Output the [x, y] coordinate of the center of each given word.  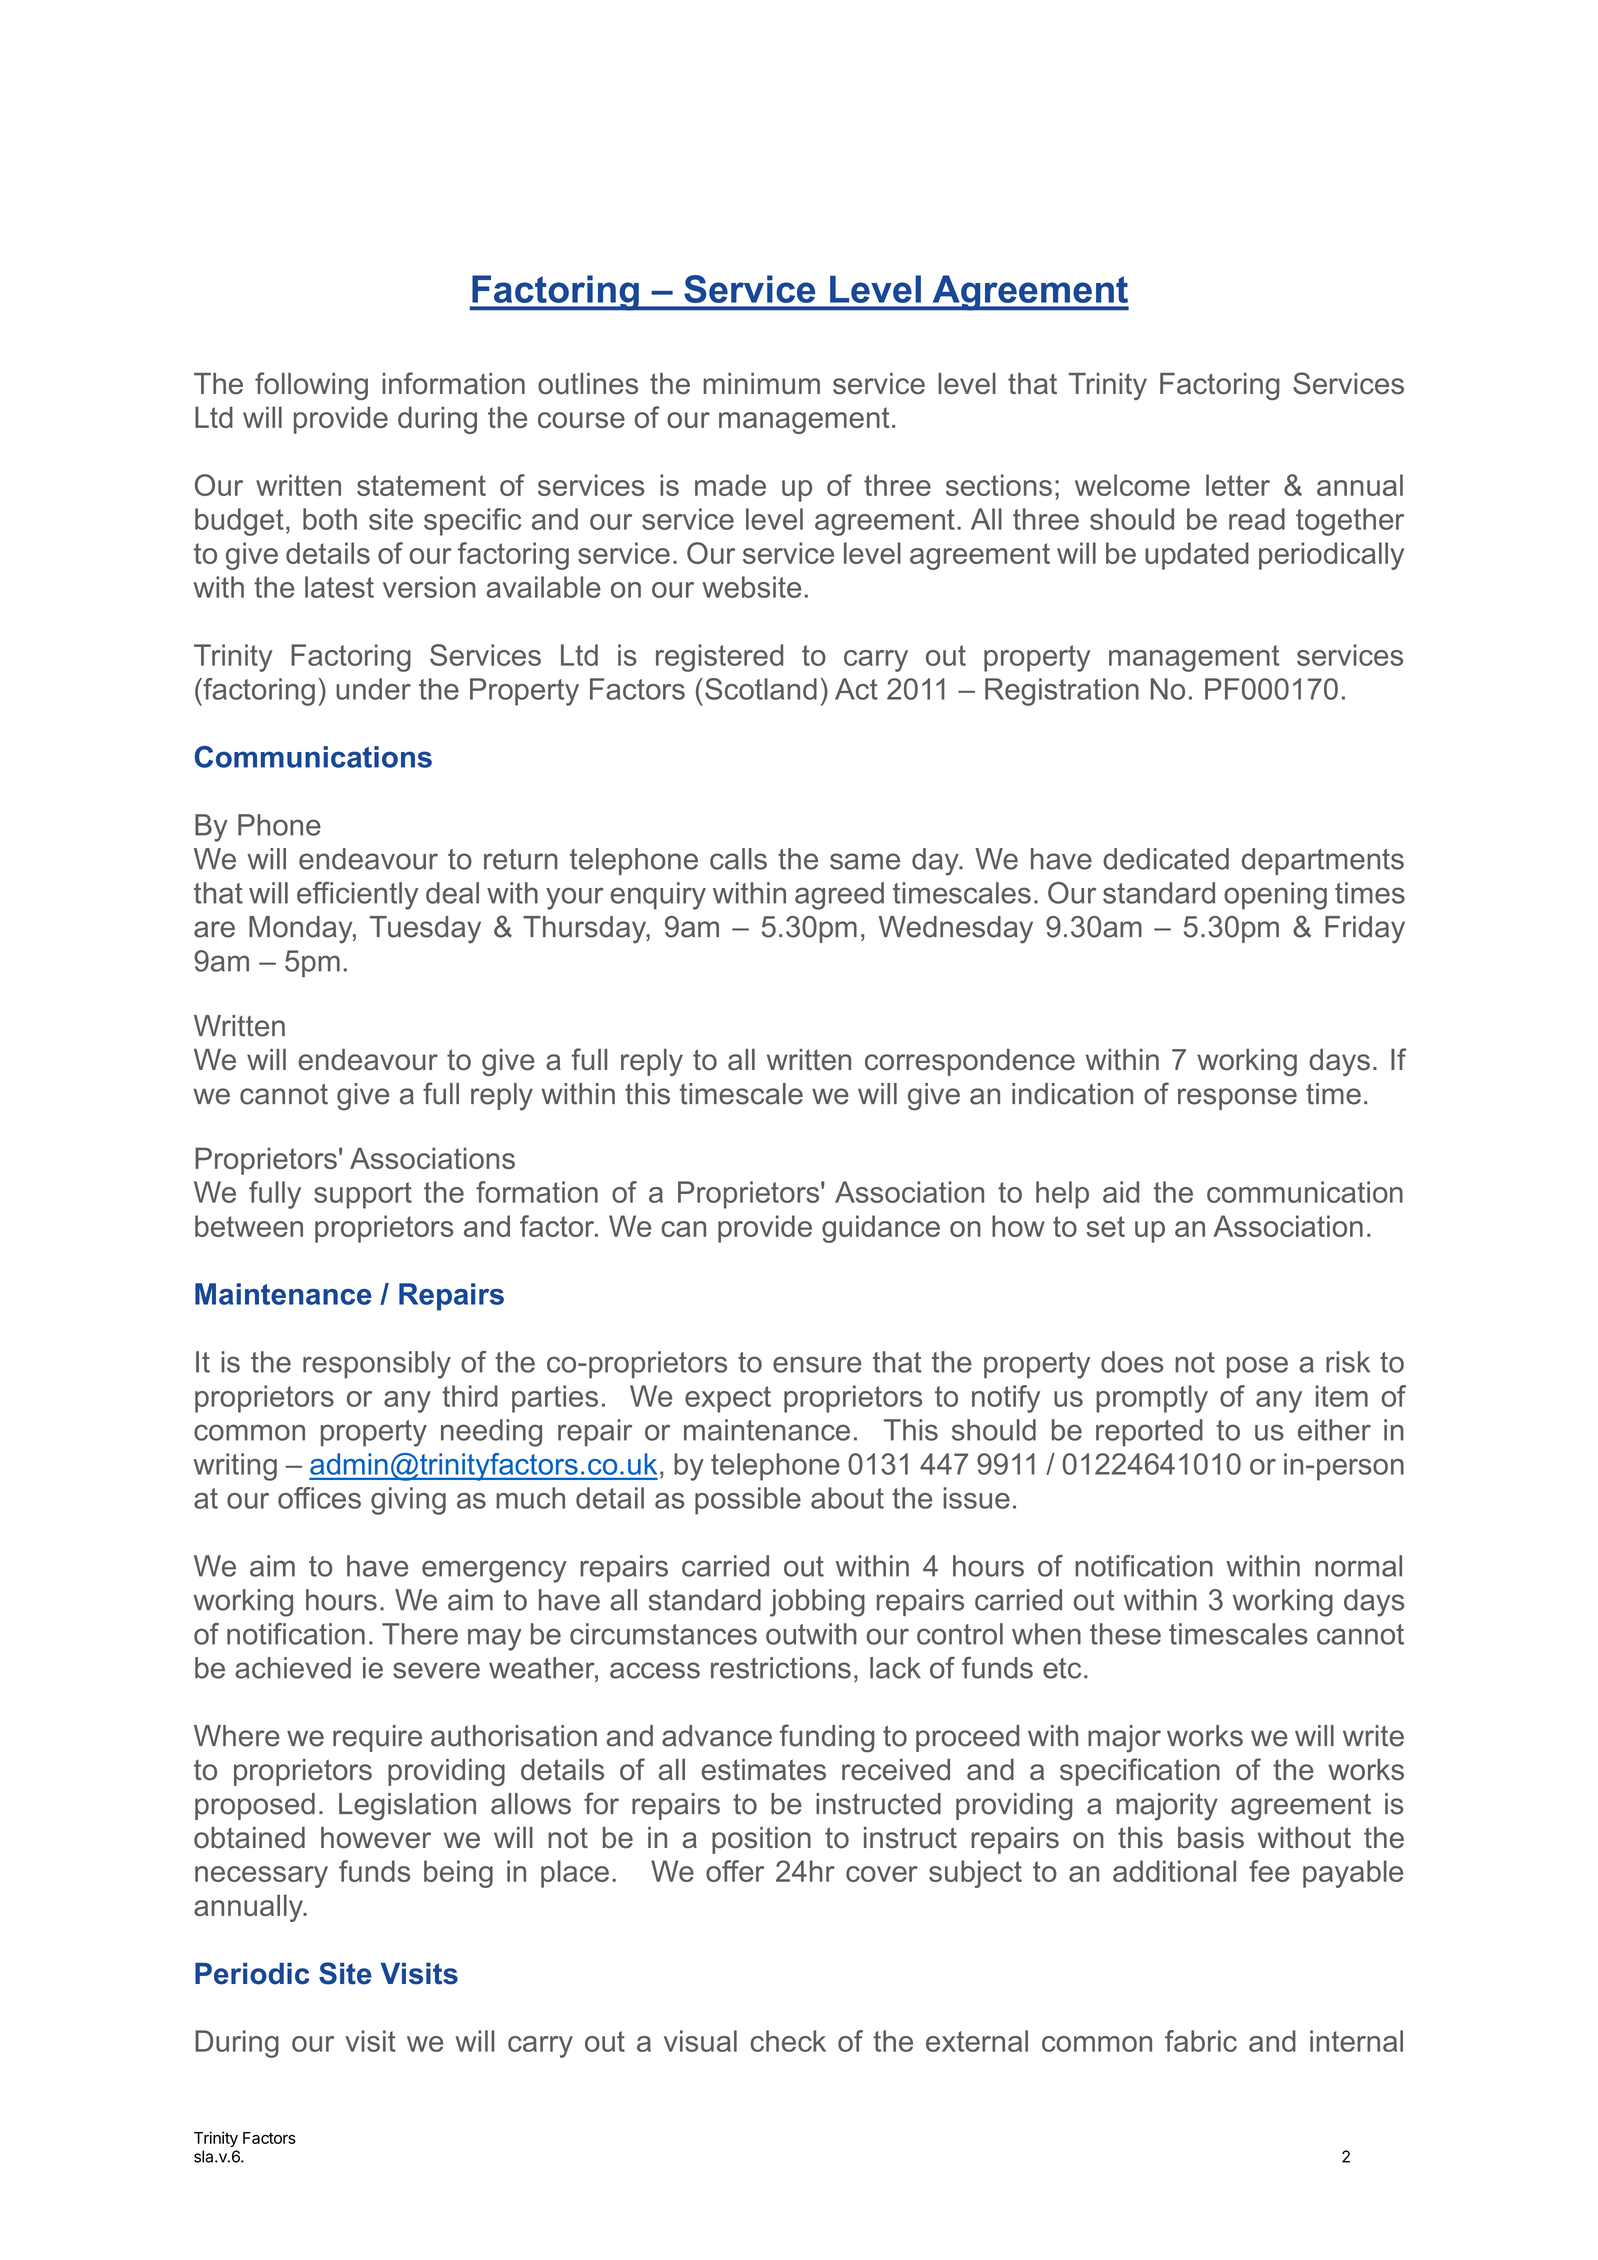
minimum [761, 384]
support [363, 1195]
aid [1121, 1192]
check [788, 2041]
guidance [881, 1229]
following [311, 386]
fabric [1201, 2041]
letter [1238, 485]
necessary [261, 1877]
